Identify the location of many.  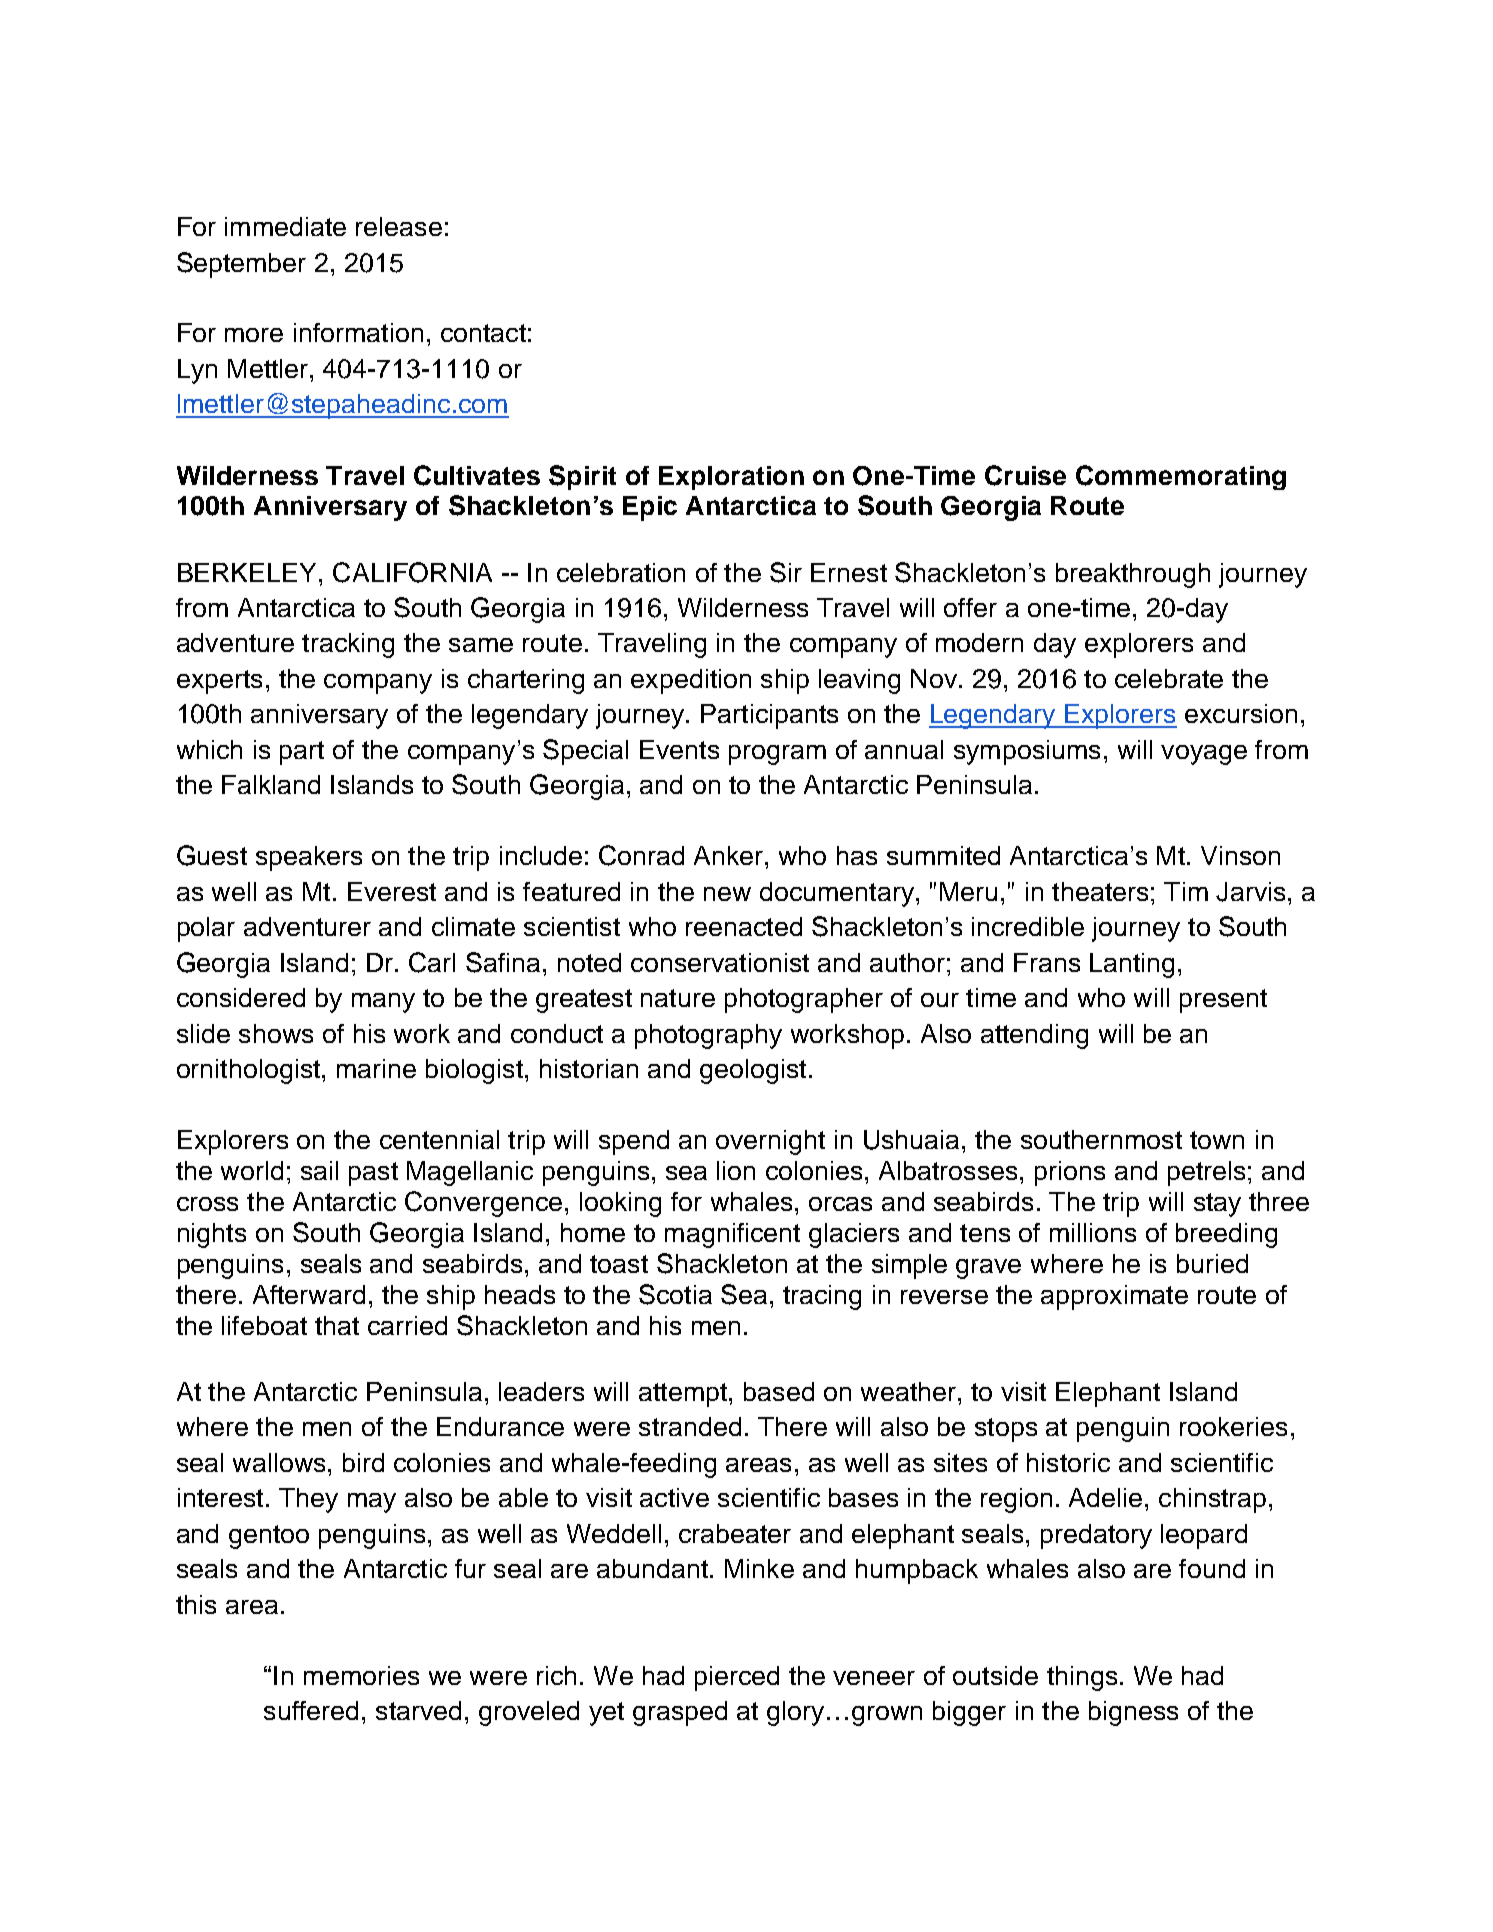
(383, 1003).
